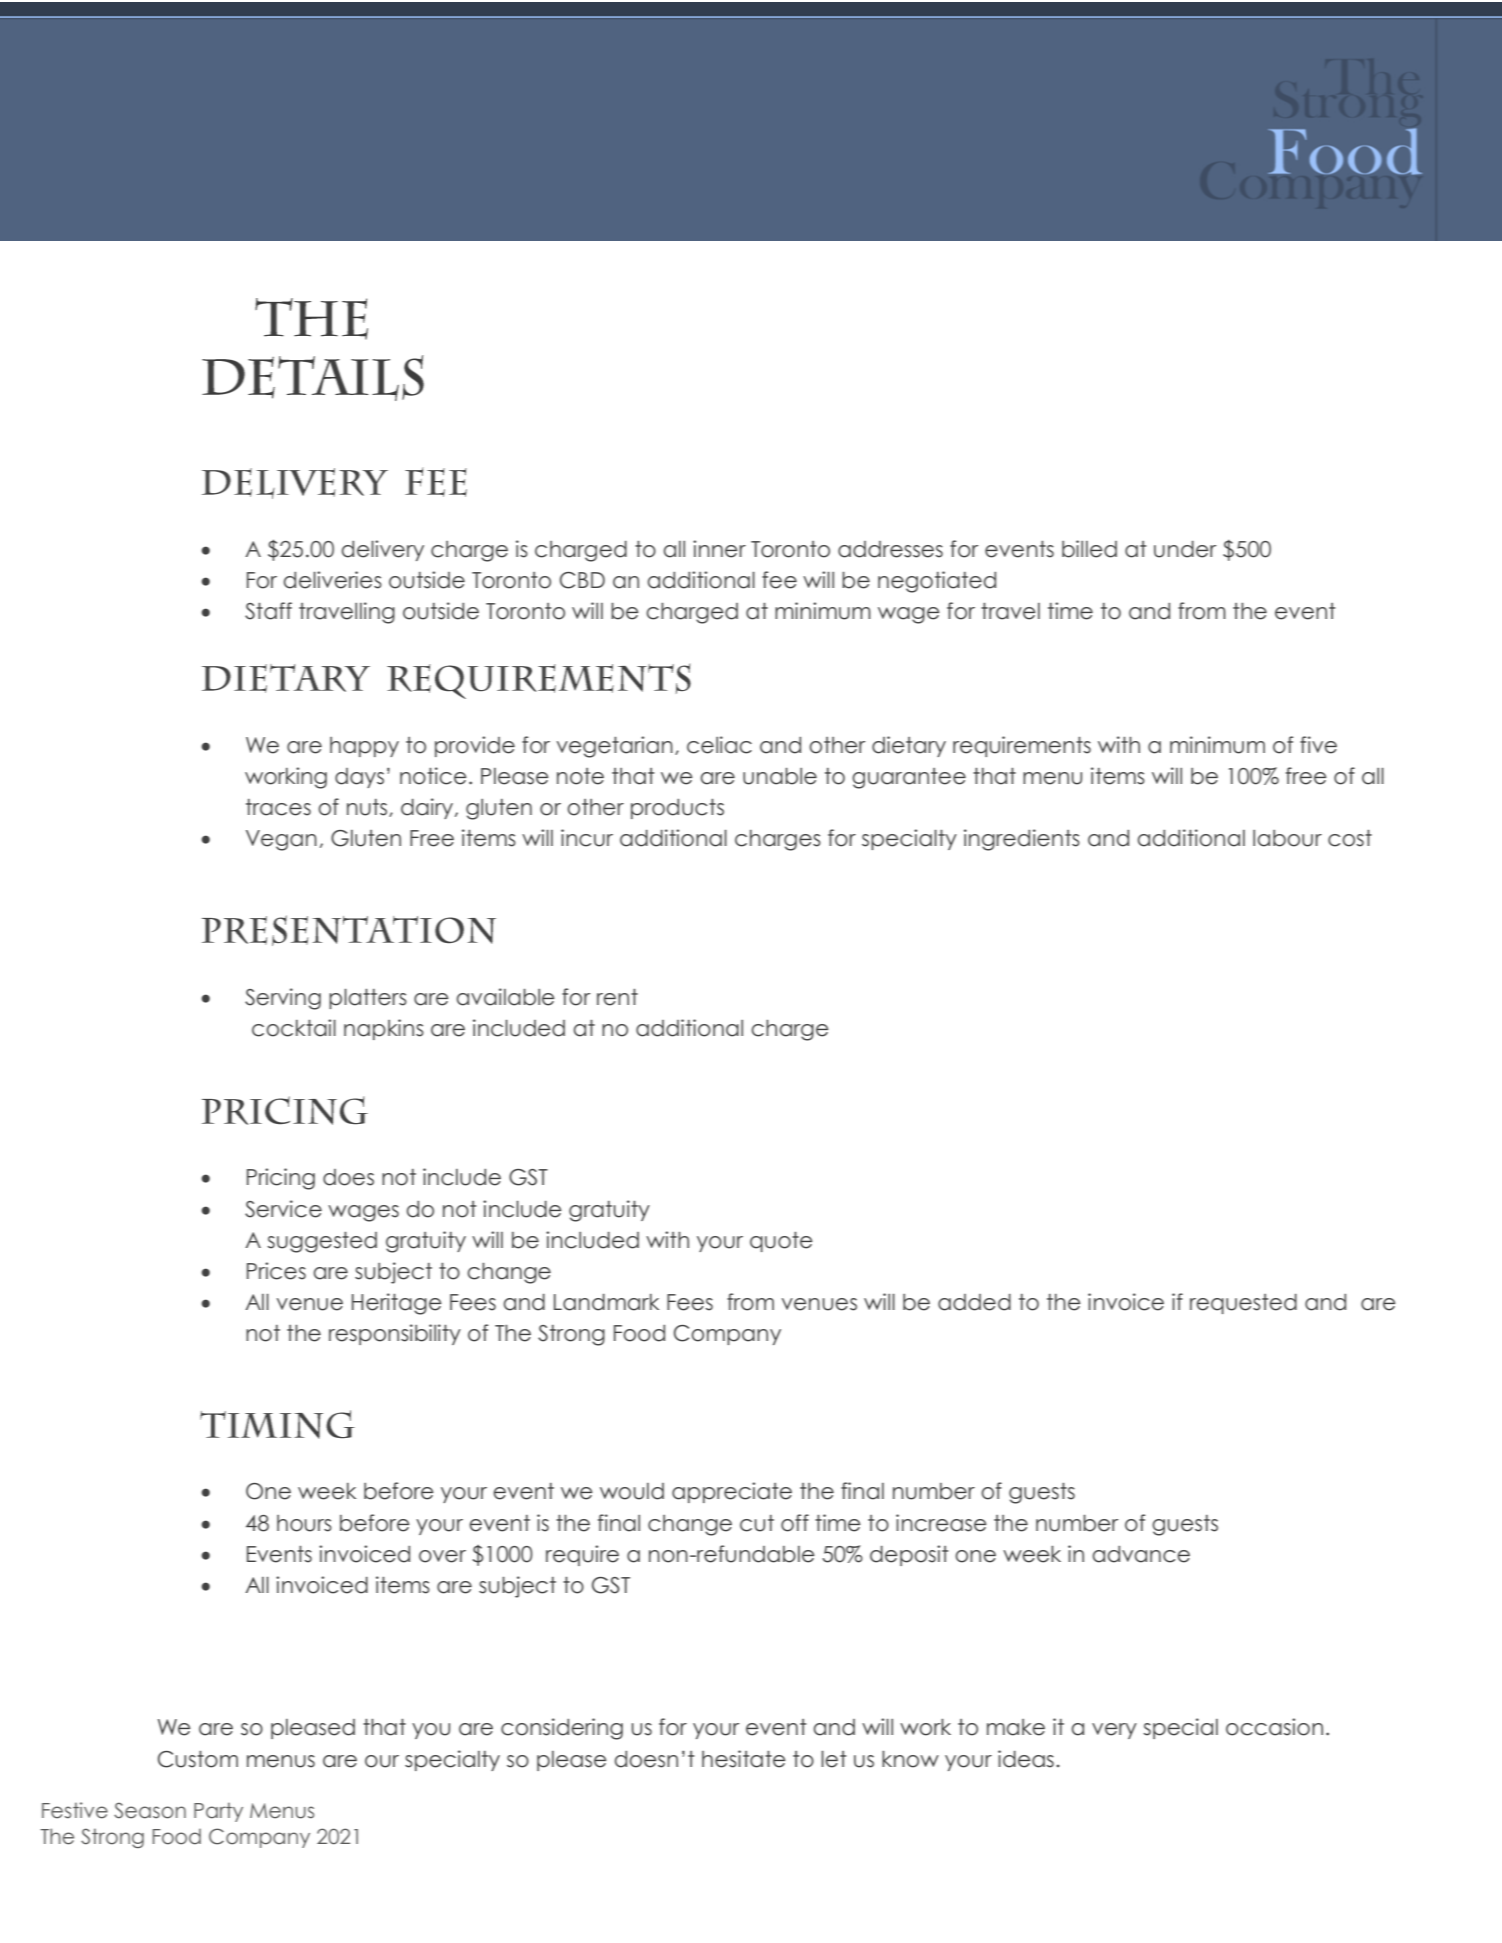 Image resolution: width=1502 pixels, height=1943 pixels. What do you see at coordinates (283, 999) in the page?
I see `Serving` at bounding box center [283, 999].
